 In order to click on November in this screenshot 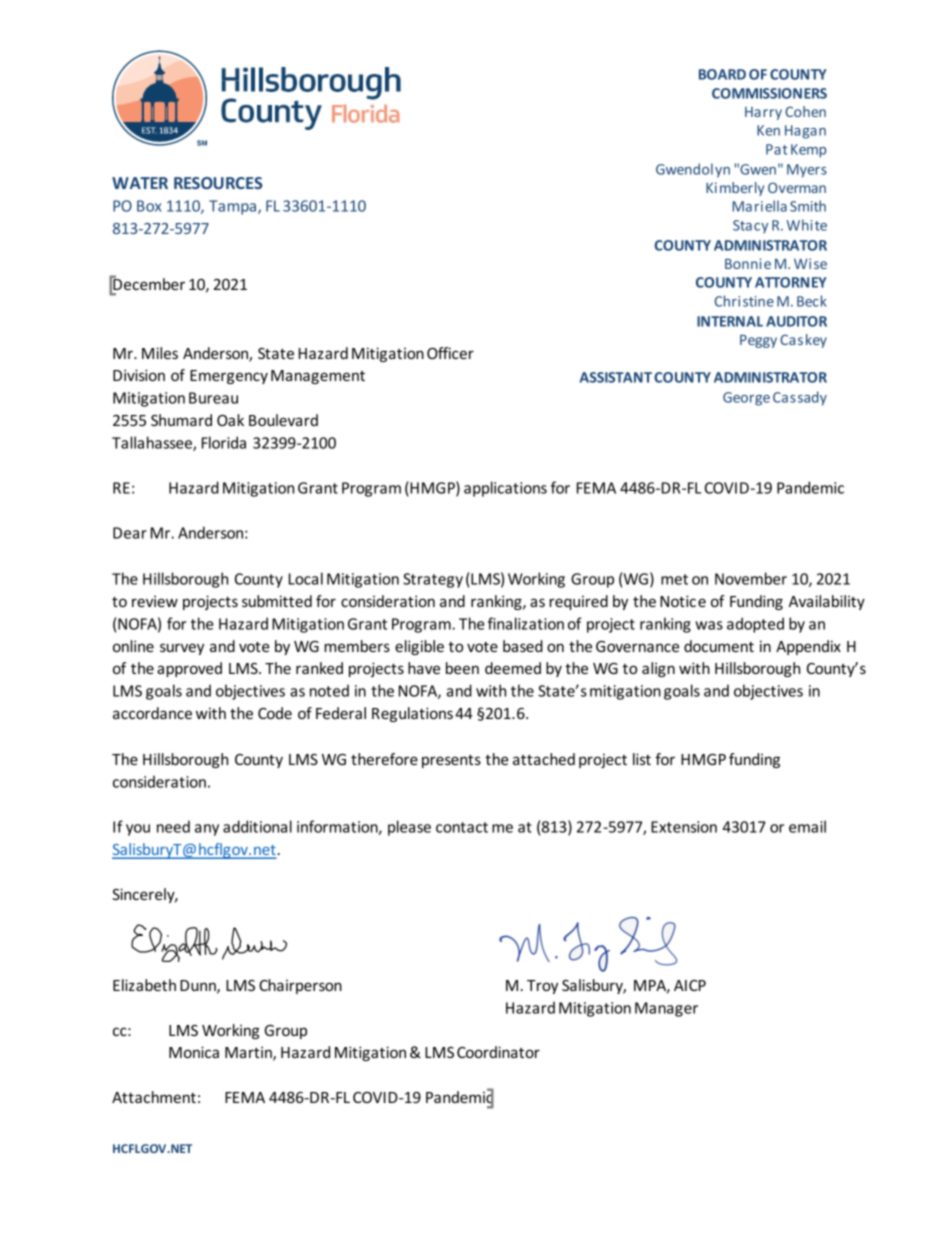, I will do `click(751, 578)`.
